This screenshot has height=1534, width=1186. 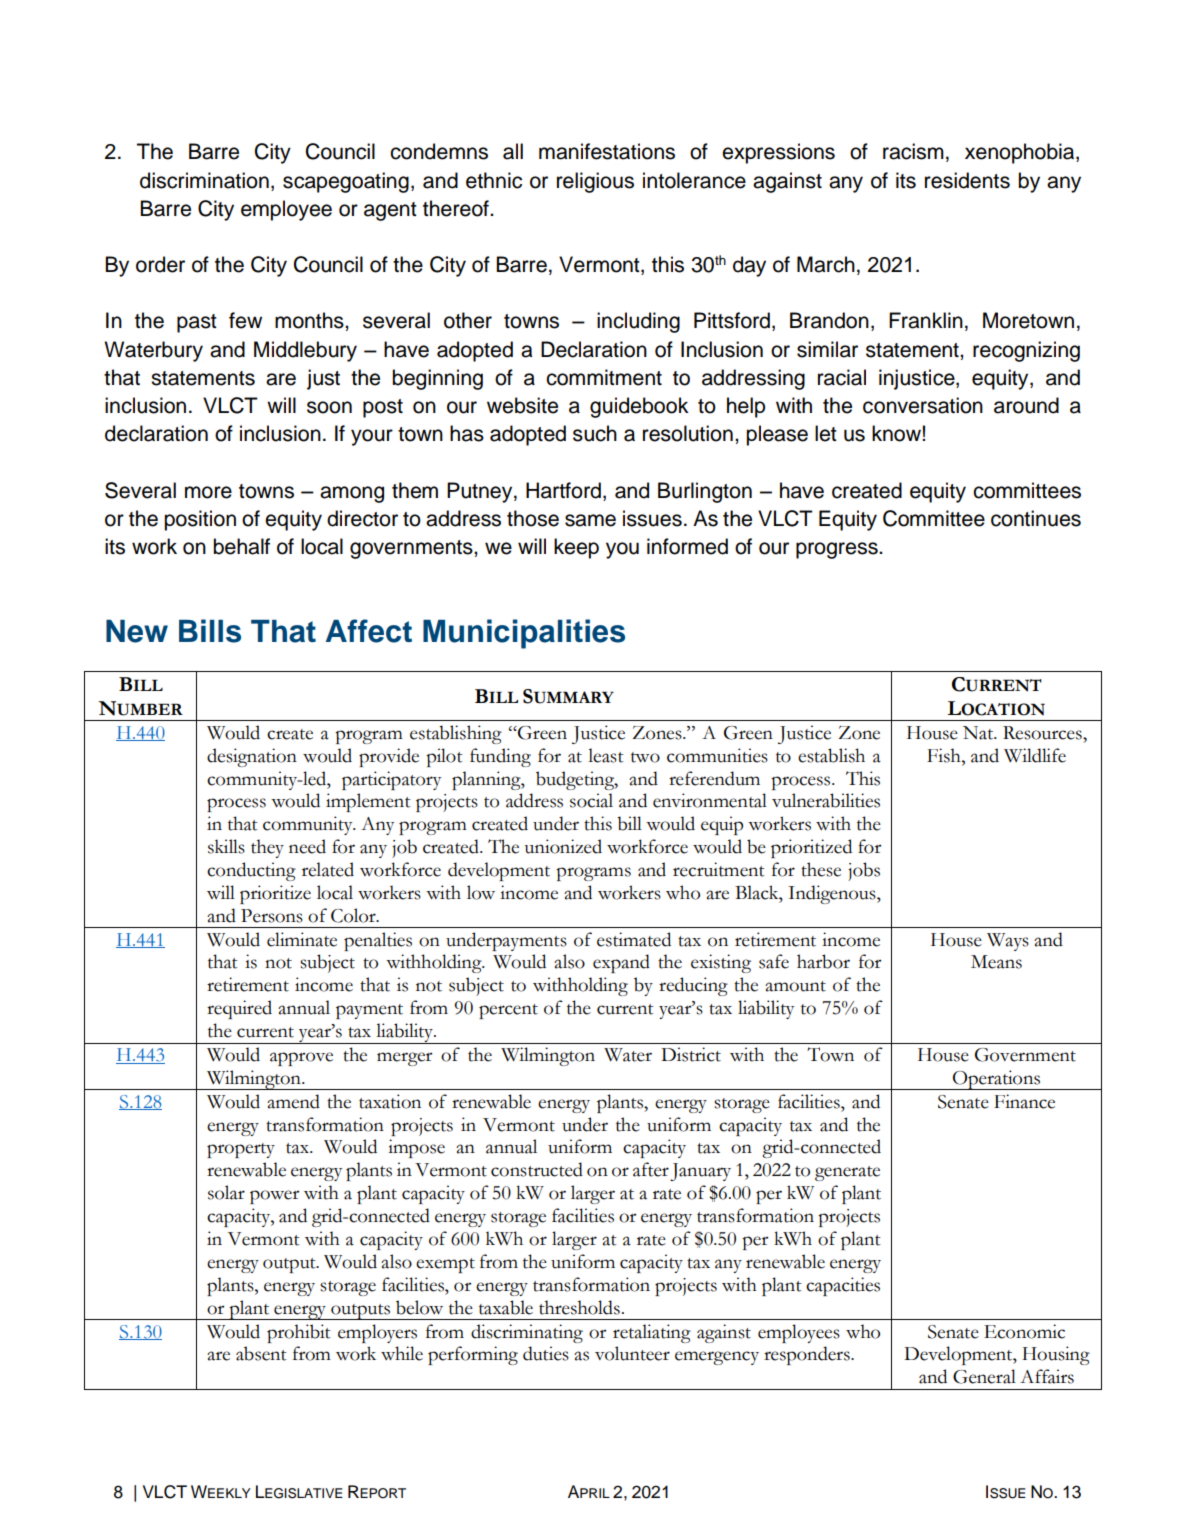 What do you see at coordinates (595, 182) in the screenshot?
I see `religious` at bounding box center [595, 182].
